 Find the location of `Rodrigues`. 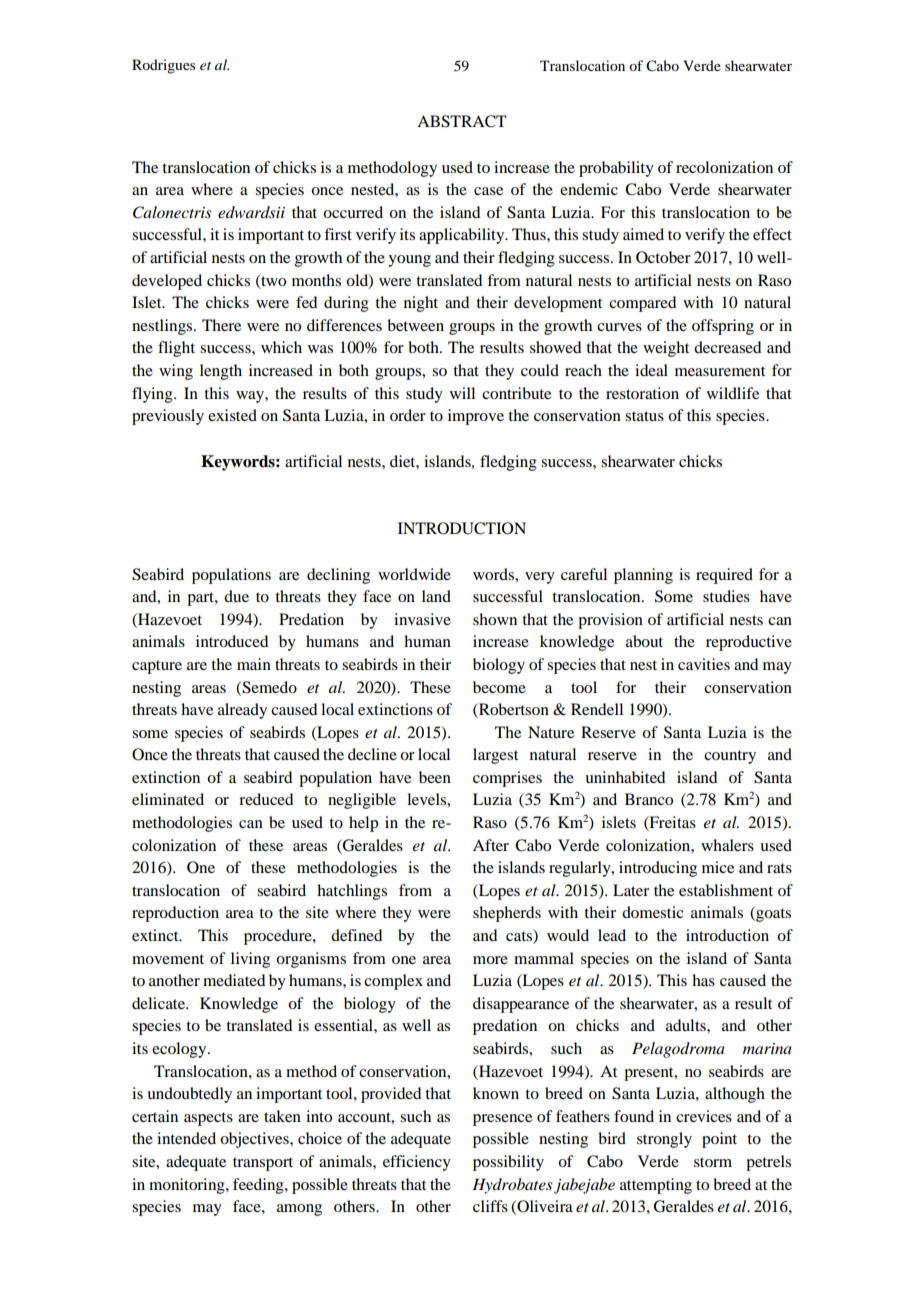

Rodrigues is located at coordinates (163, 66).
